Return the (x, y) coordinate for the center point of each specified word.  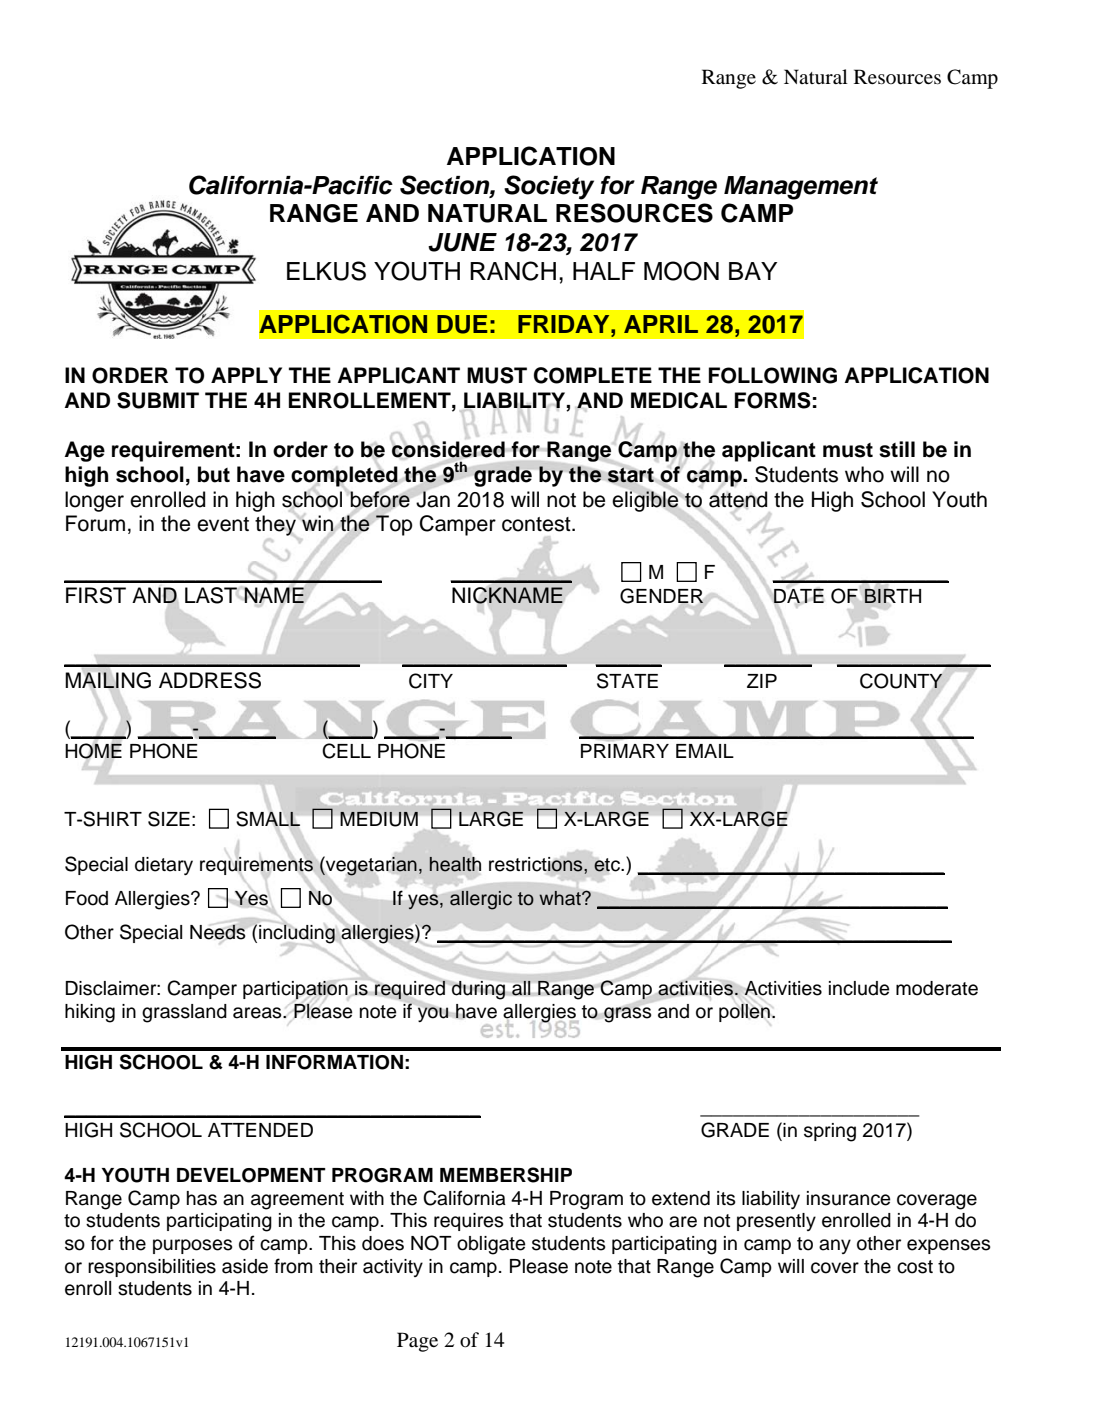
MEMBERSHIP (506, 1175)
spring (830, 1132)
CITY (431, 681)
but (214, 474)
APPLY (246, 375)
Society (549, 187)
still (897, 449)
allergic (481, 900)
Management (801, 188)
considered (448, 450)
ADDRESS (210, 680)
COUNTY (901, 681)
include (859, 988)
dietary (164, 866)
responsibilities (152, 1268)
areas (258, 1013)
